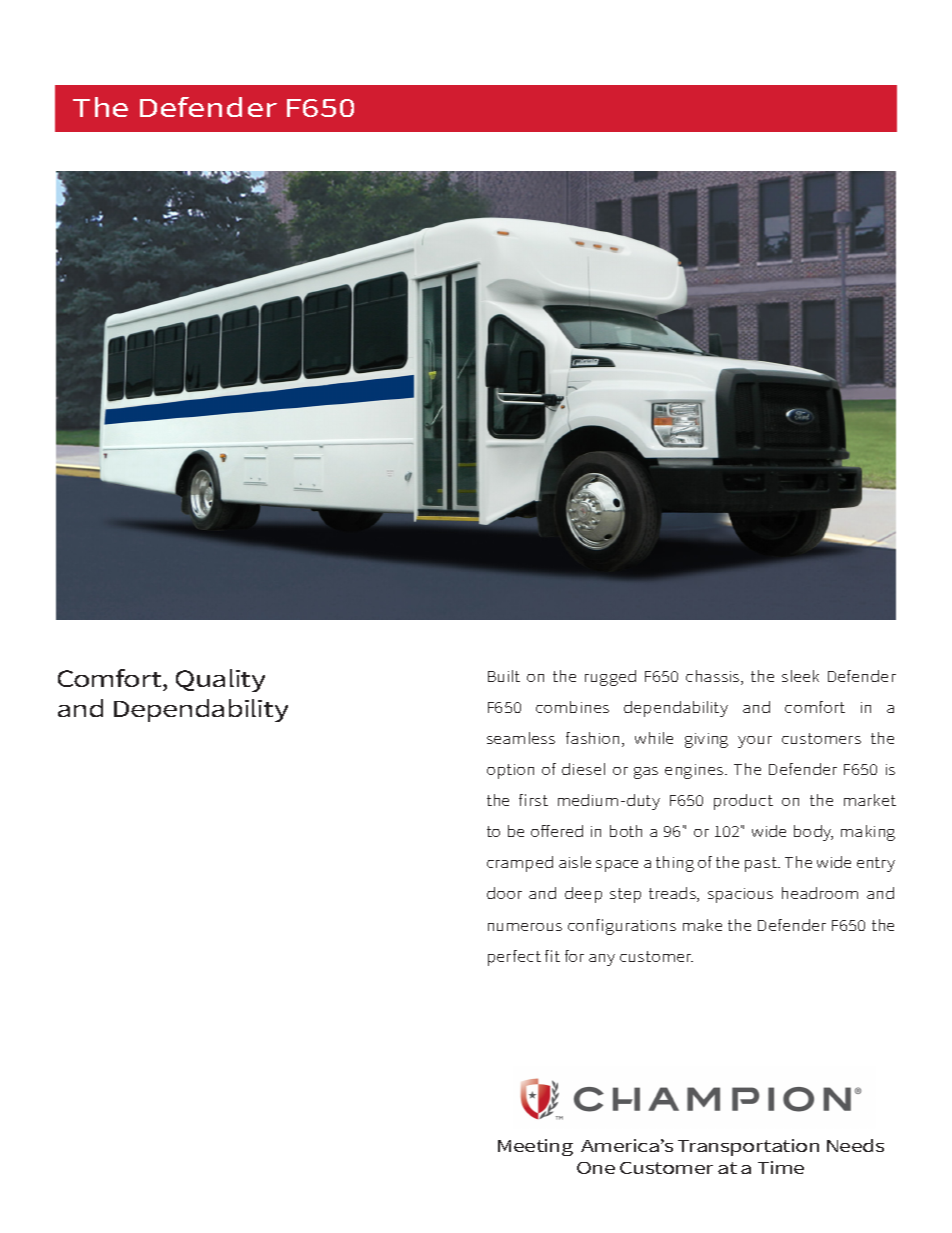 The height and width of the image is (1233, 952). Describe the element at coordinates (572, 707) in the image. I see `combines` at that location.
